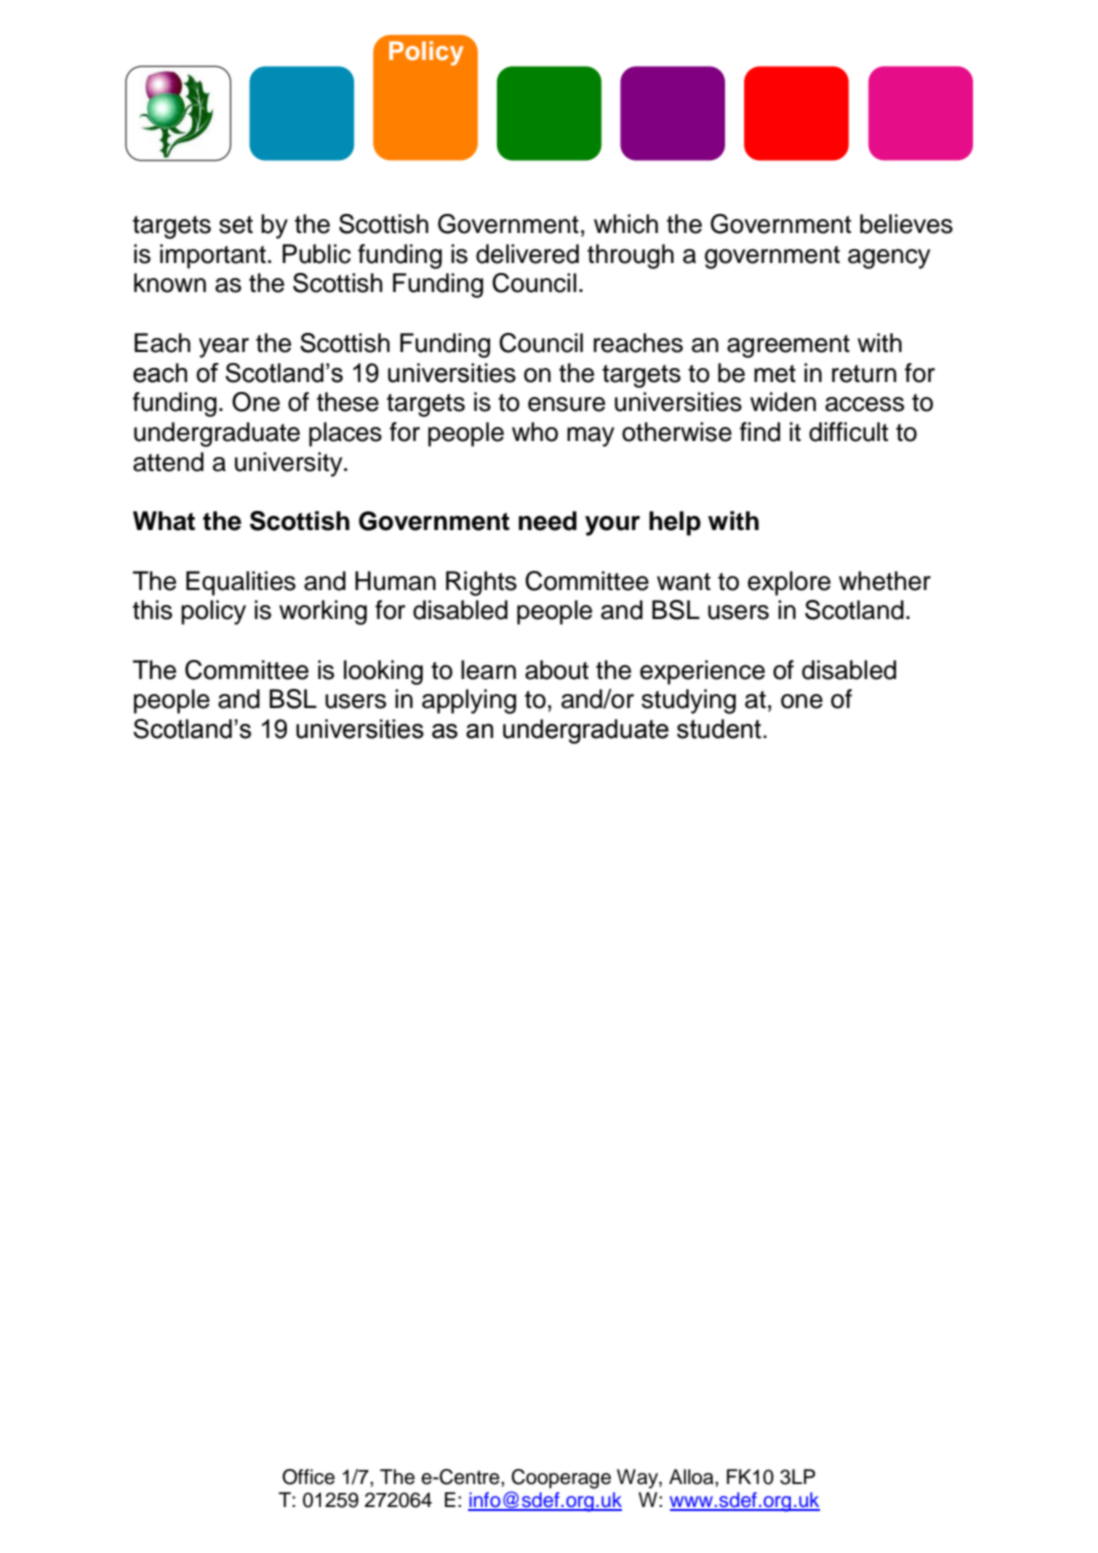 The width and height of the image is (1098, 1553). What do you see at coordinates (548, 521) in the image?
I see `need` at bounding box center [548, 521].
